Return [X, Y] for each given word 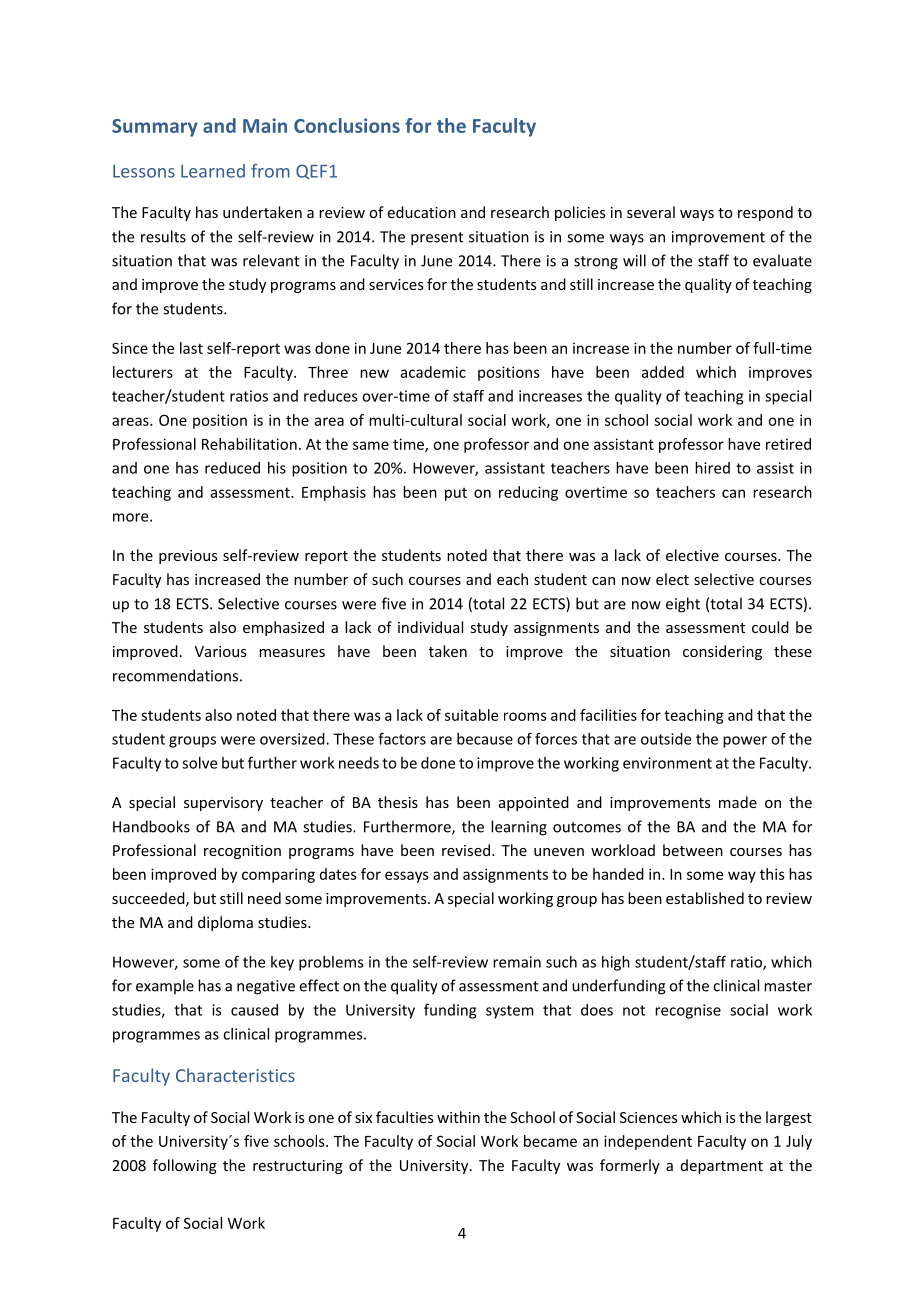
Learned [213, 171]
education [422, 212]
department [722, 1166]
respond [765, 213]
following [185, 1166]
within [458, 1117]
